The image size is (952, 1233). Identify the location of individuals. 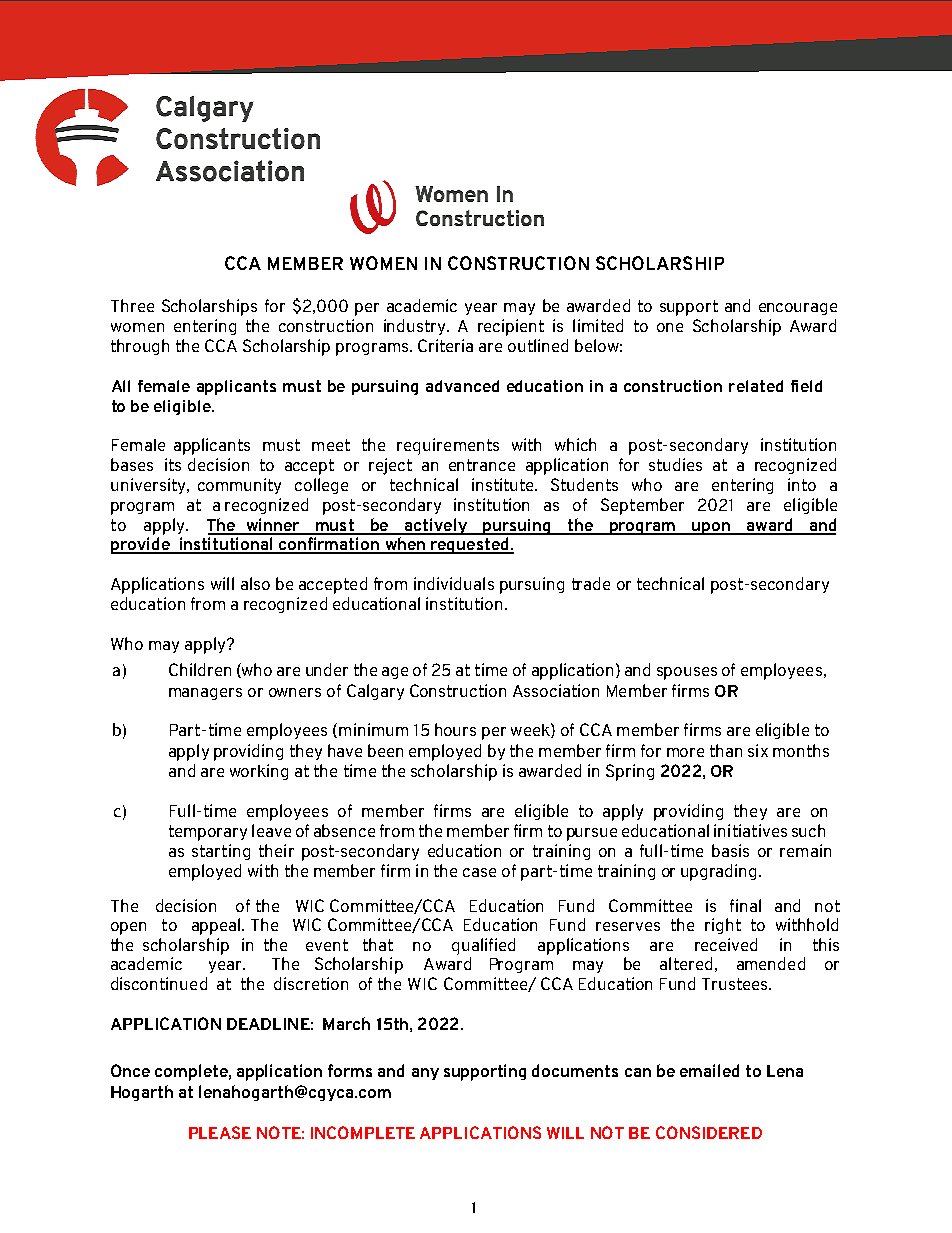
(454, 583).
